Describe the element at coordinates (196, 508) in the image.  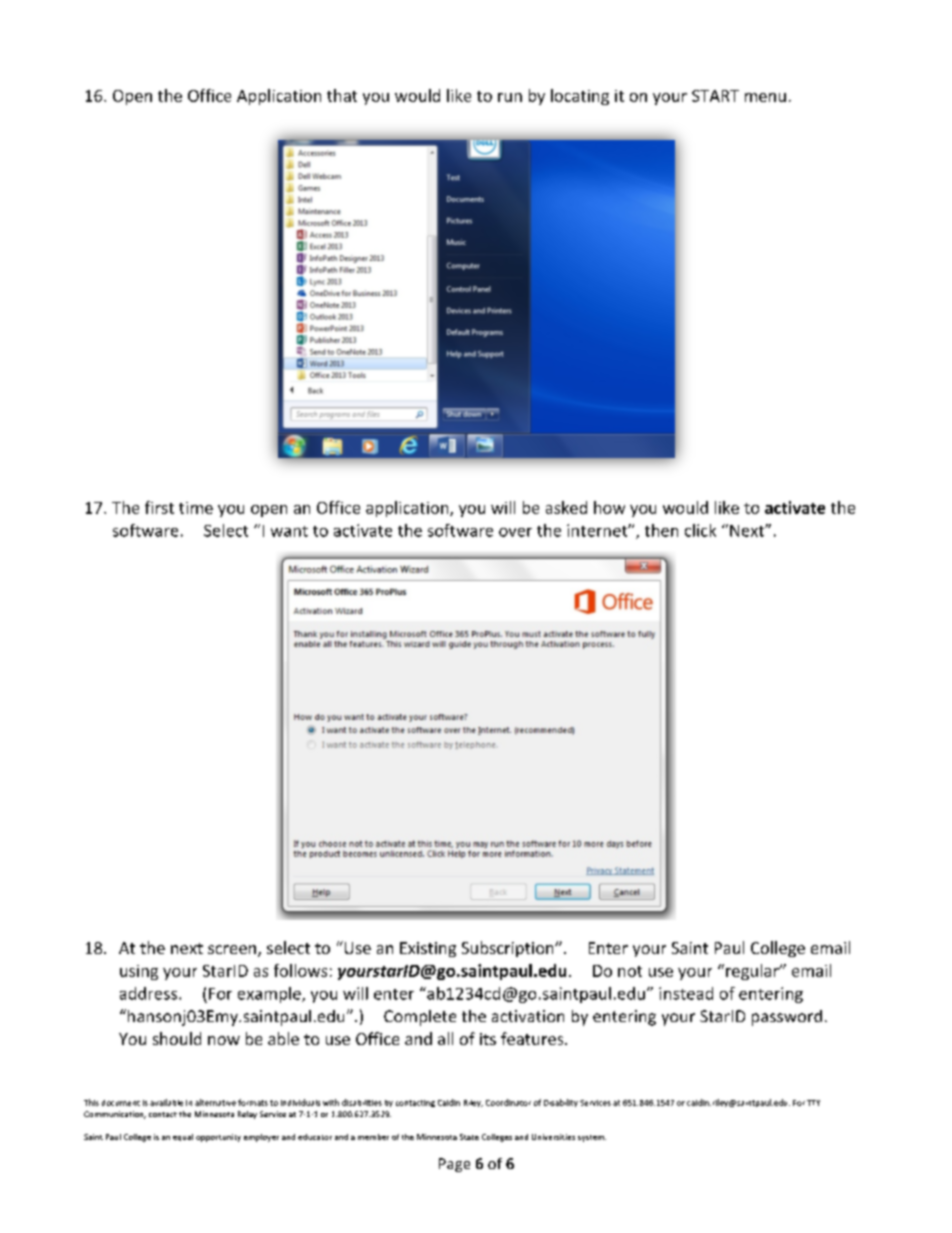
I see `time` at that location.
